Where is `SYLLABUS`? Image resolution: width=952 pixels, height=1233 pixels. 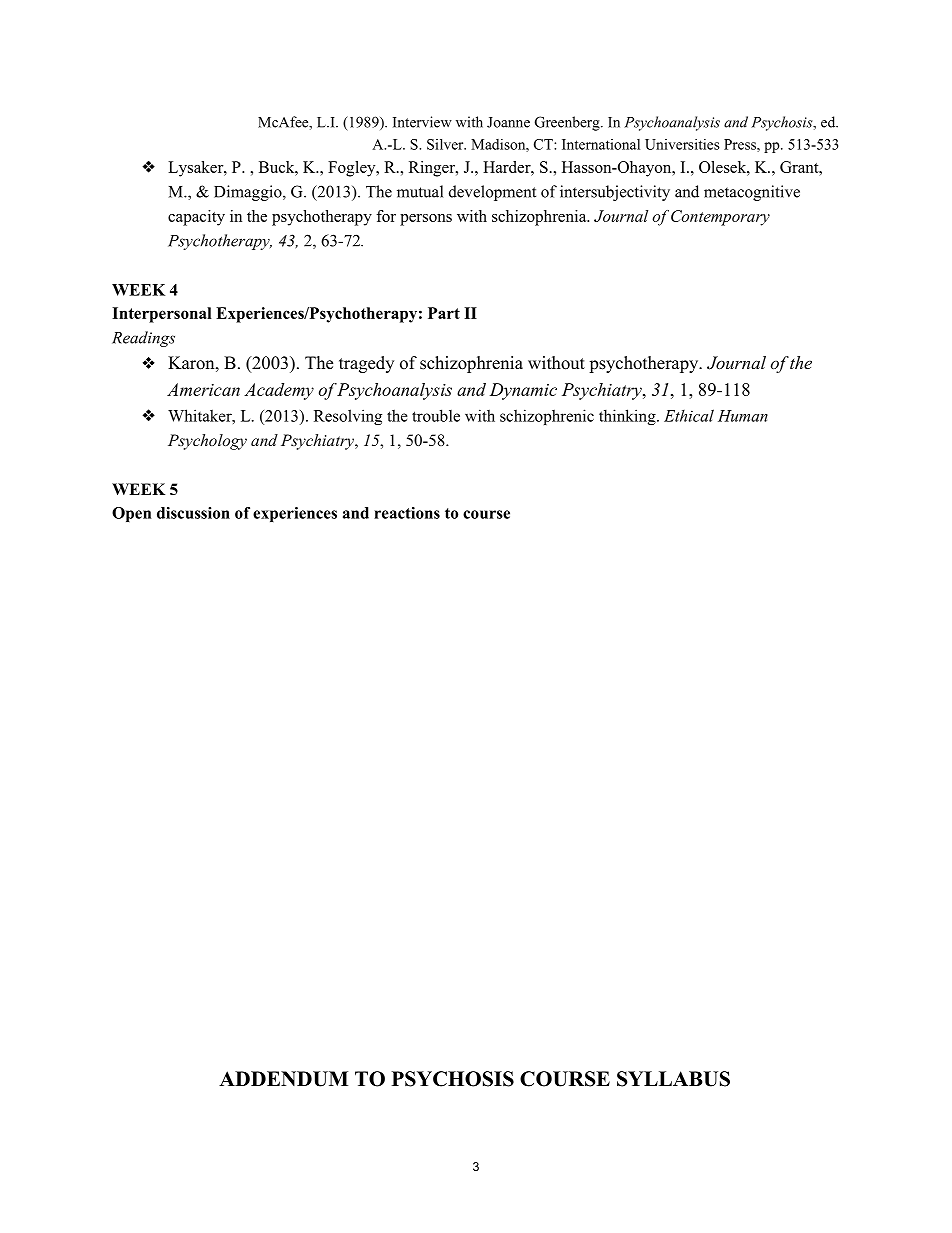
SYLLABUS is located at coordinates (673, 1079).
